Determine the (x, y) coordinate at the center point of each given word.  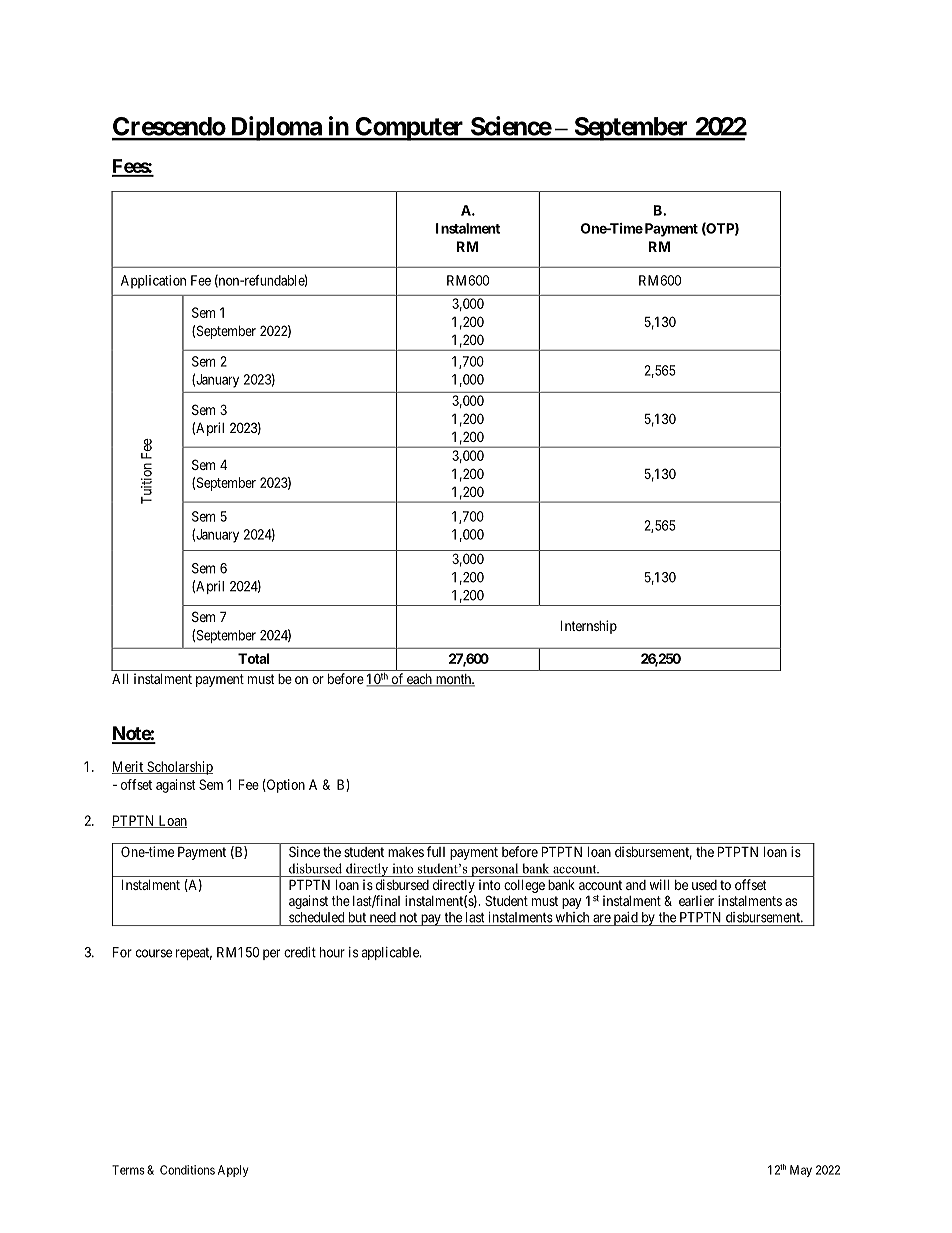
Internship (589, 627)
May (801, 1171)
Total (253, 658)
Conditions (187, 1170)
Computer (409, 129)
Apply (233, 1171)
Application (153, 282)
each (419, 680)
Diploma (275, 128)
